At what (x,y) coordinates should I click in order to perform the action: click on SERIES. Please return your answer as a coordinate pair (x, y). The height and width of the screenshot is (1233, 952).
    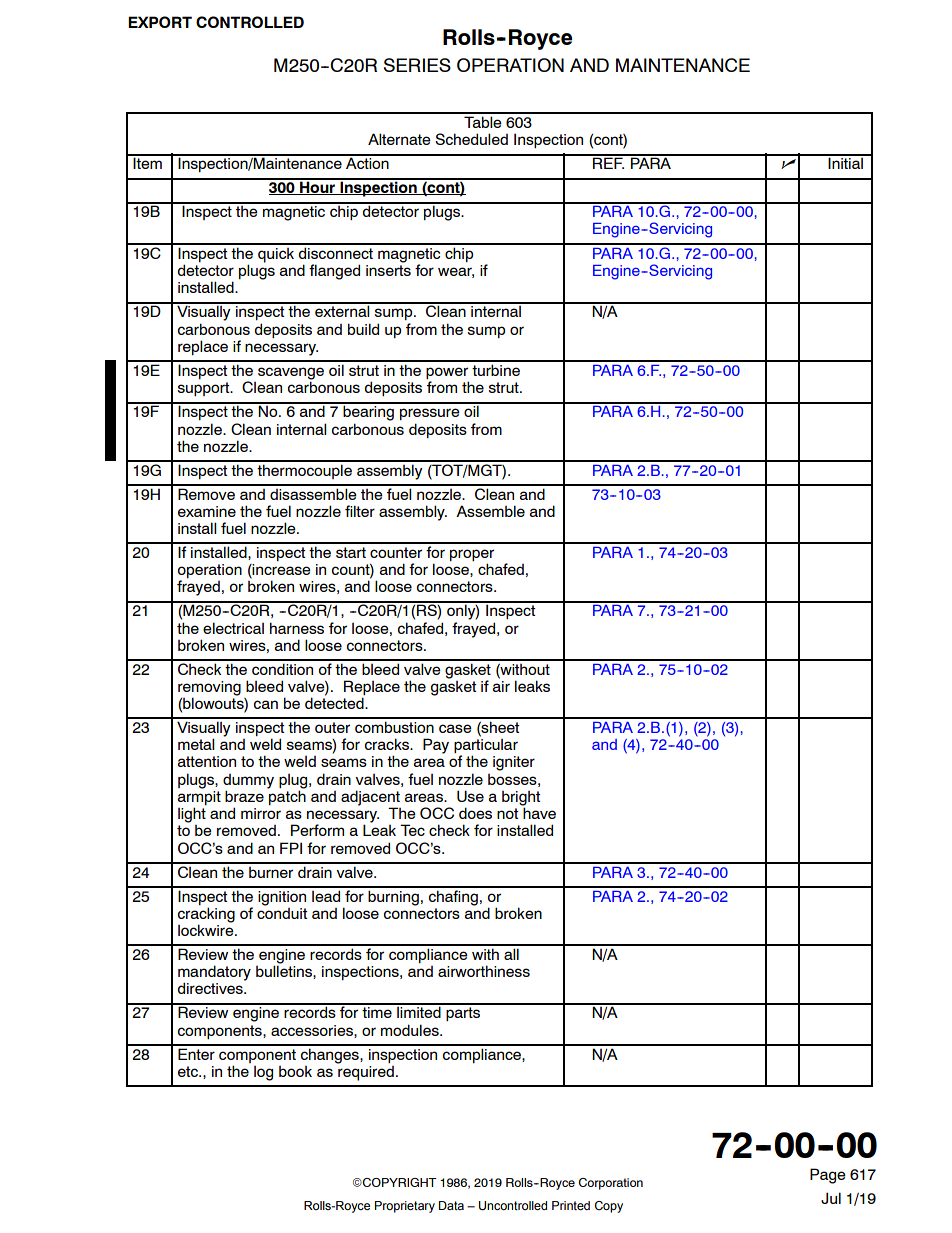
    Looking at the image, I should click on (417, 65).
